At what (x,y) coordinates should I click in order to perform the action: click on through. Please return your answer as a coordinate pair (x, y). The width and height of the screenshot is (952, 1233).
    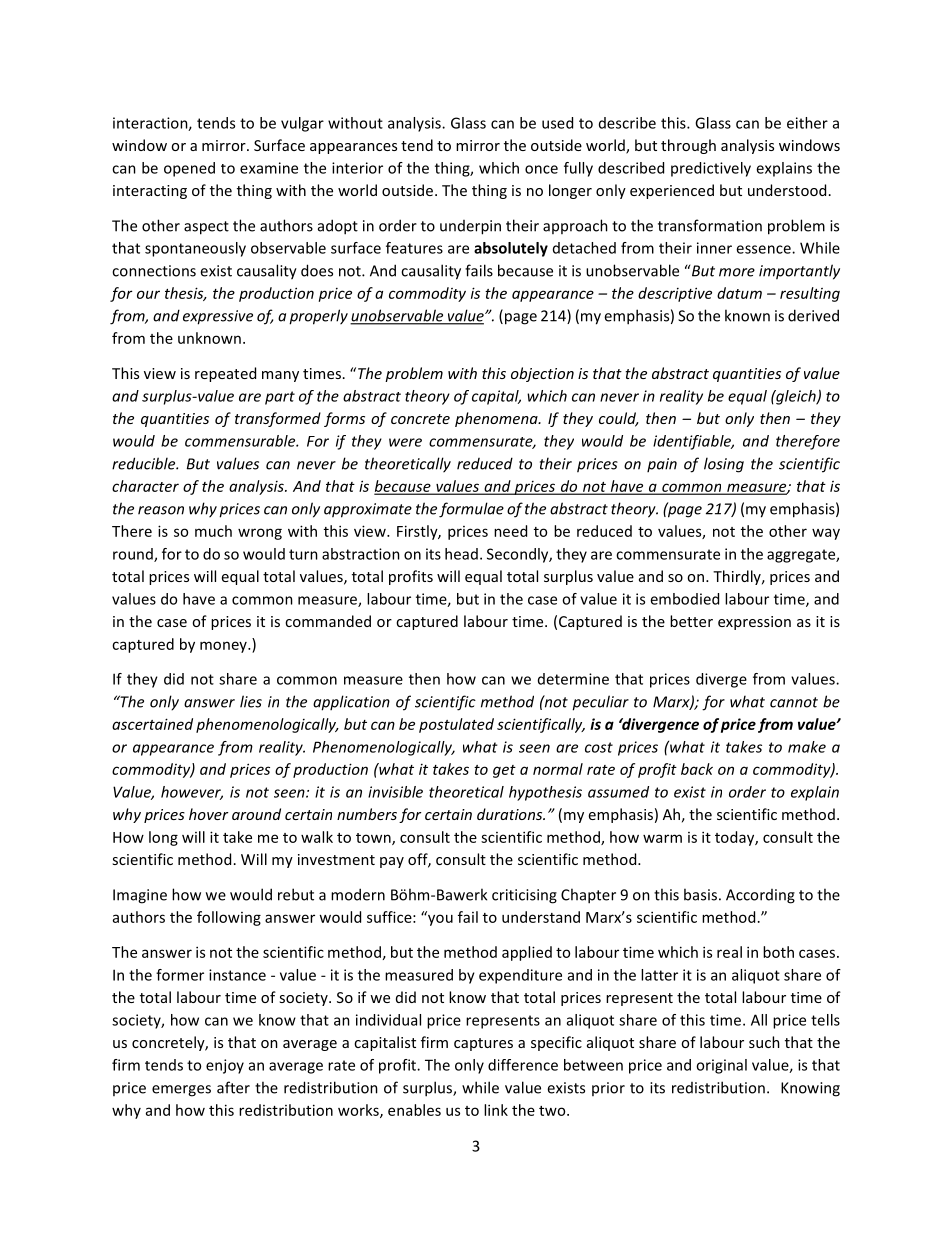
    Looking at the image, I should click on (688, 146).
